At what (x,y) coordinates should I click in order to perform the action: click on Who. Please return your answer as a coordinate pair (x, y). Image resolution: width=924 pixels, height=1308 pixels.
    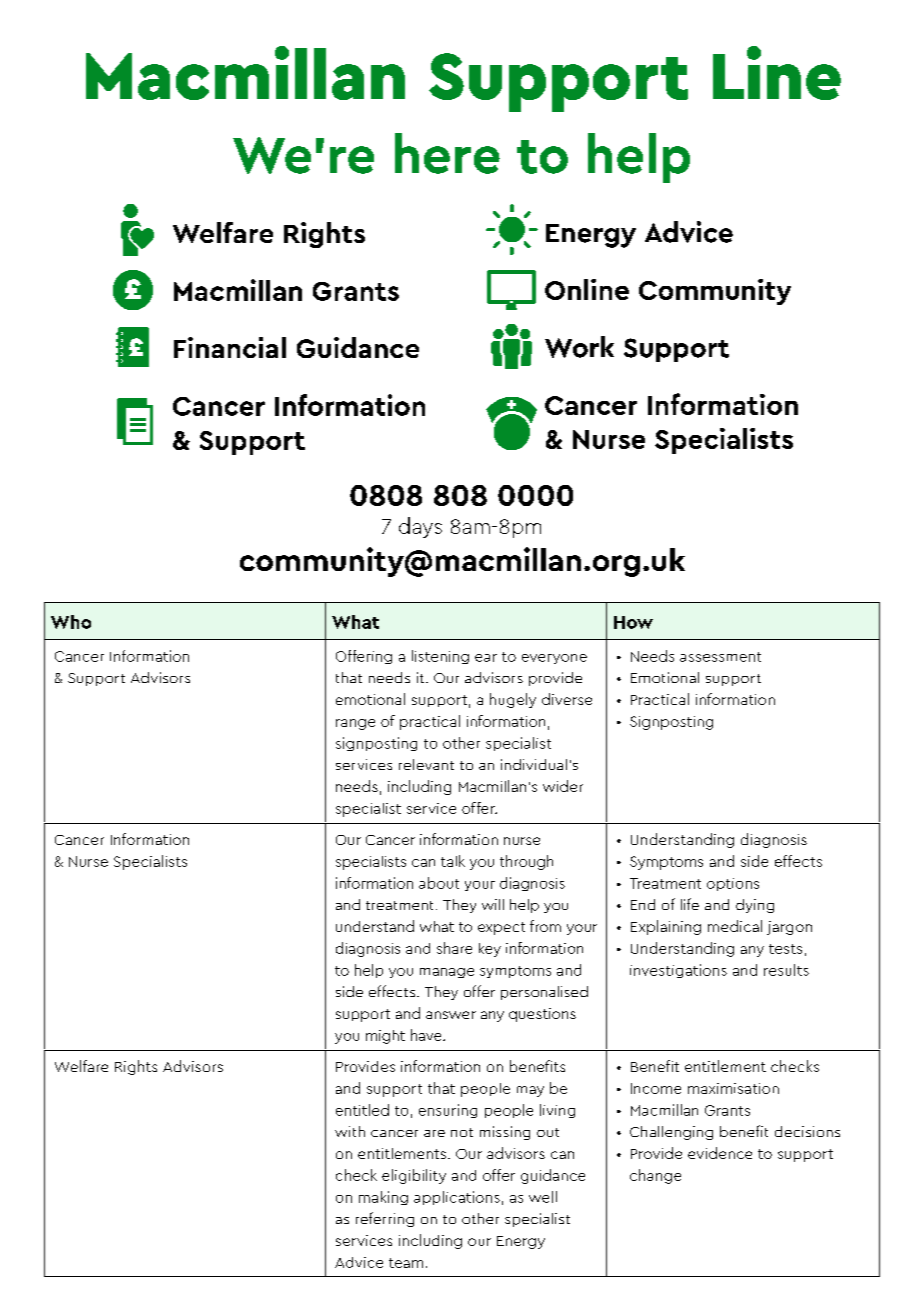
    Looking at the image, I should click on (71, 622).
